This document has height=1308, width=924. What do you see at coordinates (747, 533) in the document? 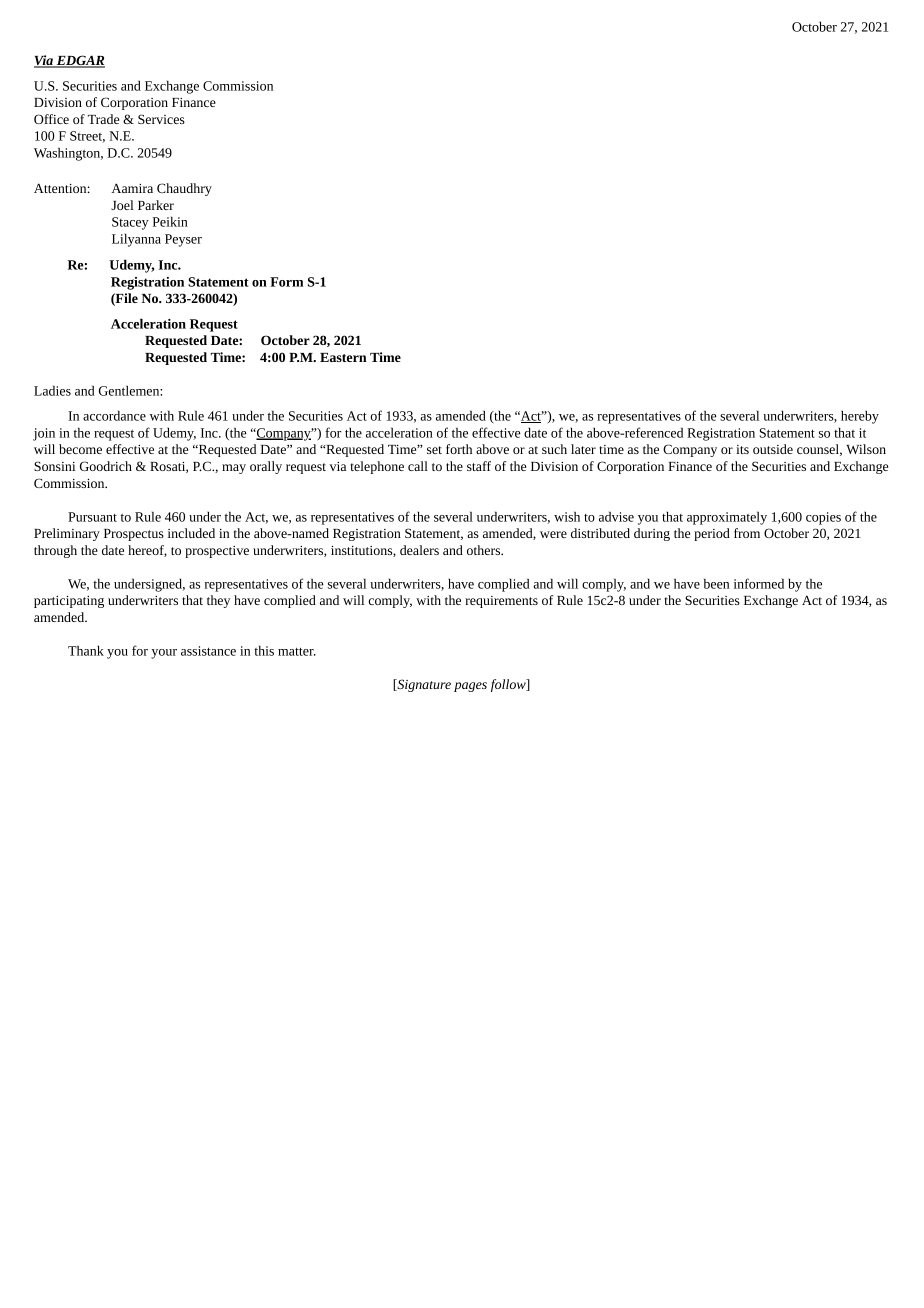
I see `from` at bounding box center [747, 533].
